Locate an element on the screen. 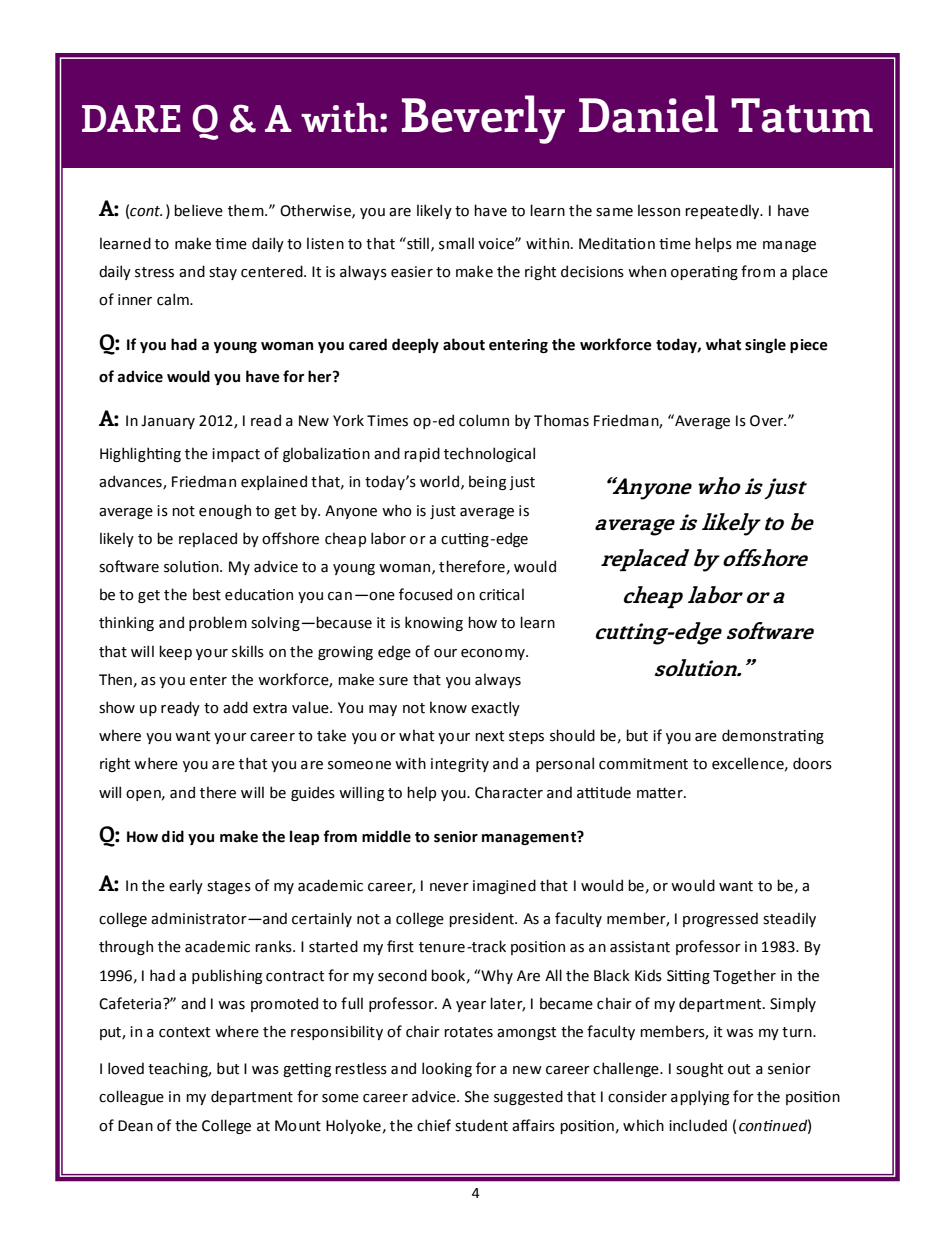  demonstrating is located at coordinates (773, 736).
